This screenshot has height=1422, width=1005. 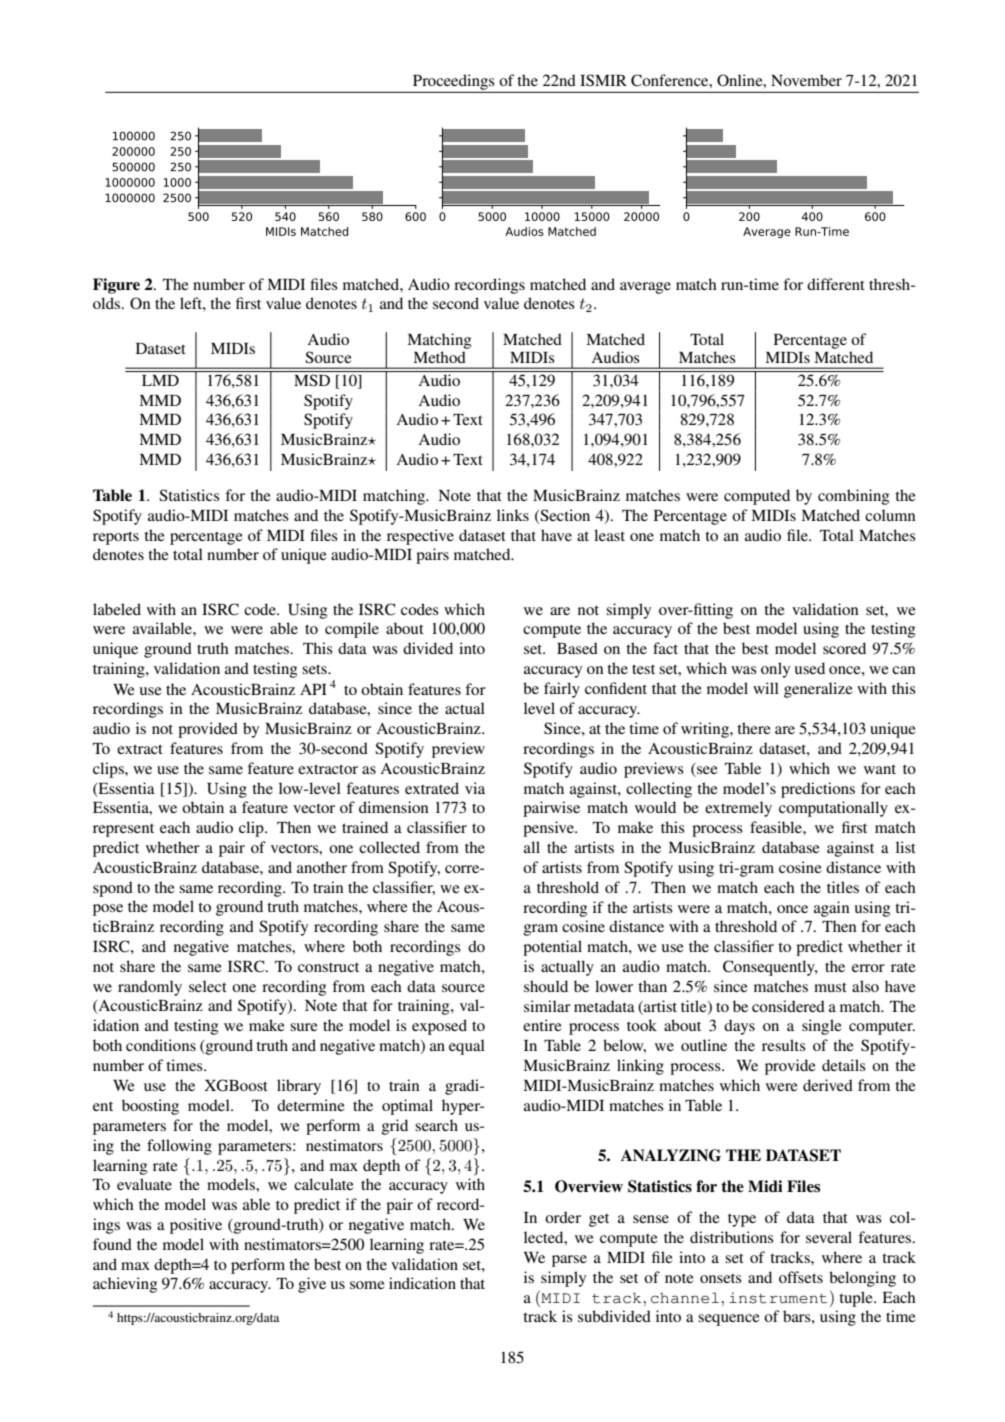 What do you see at coordinates (806, 80) in the screenshot?
I see `November` at bounding box center [806, 80].
